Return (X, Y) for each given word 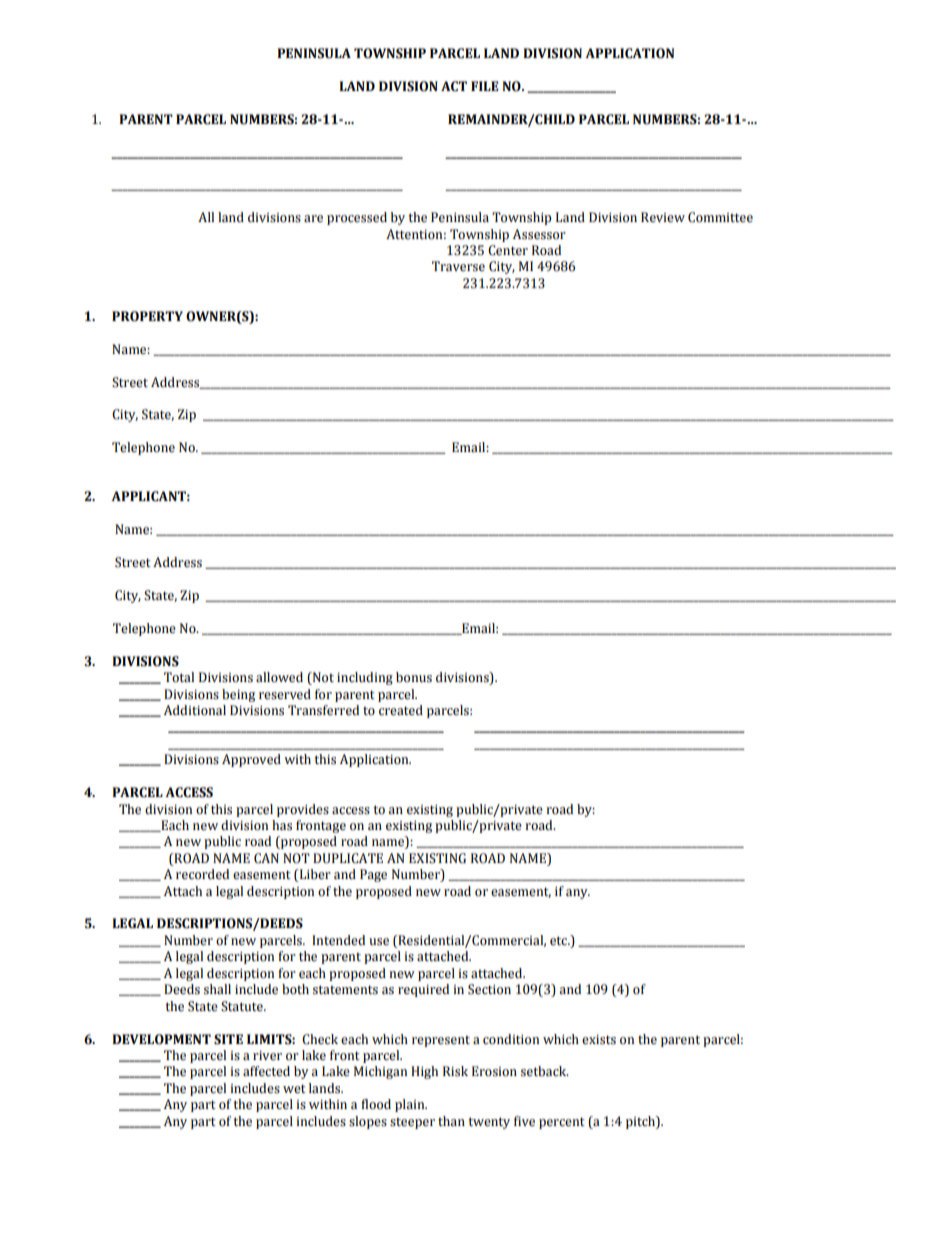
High (424, 1072)
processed (357, 218)
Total (179, 677)
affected (266, 1071)
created (401, 710)
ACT (454, 86)
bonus (414, 677)
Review (663, 217)
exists (599, 1040)
